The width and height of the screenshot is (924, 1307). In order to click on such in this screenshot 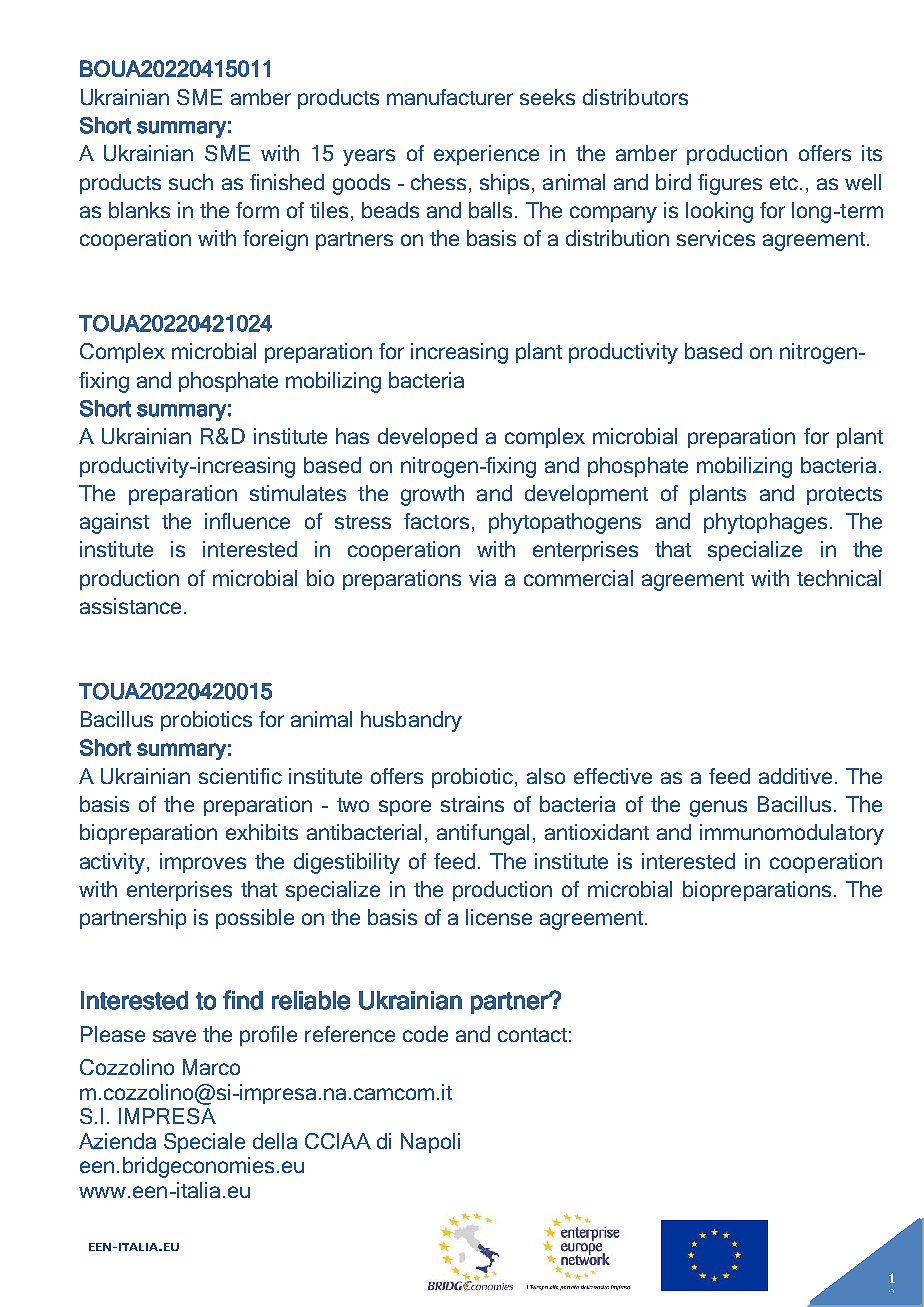, I will do `click(191, 182)`.
